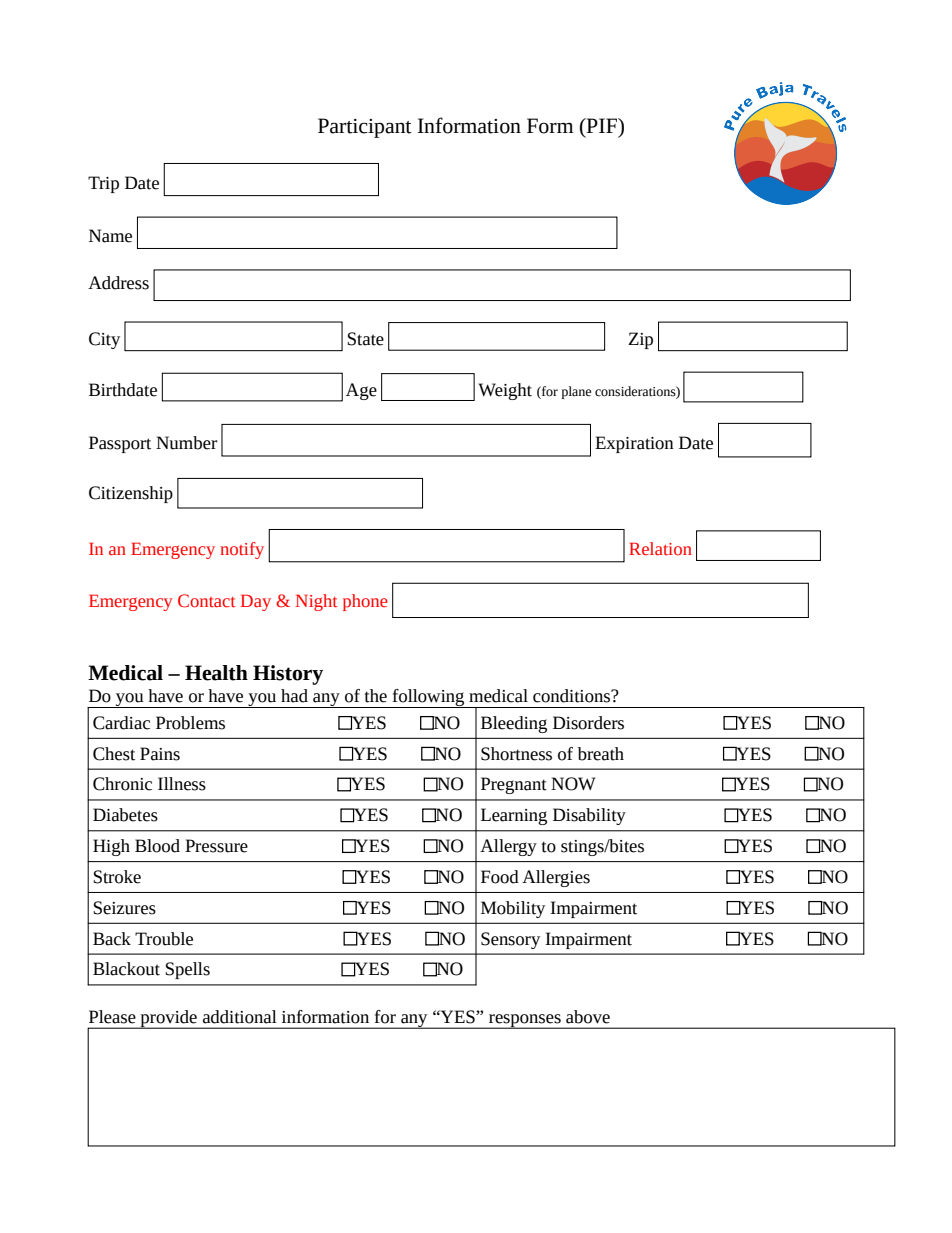 The width and height of the screenshot is (952, 1233). I want to click on Number, so click(186, 443).
